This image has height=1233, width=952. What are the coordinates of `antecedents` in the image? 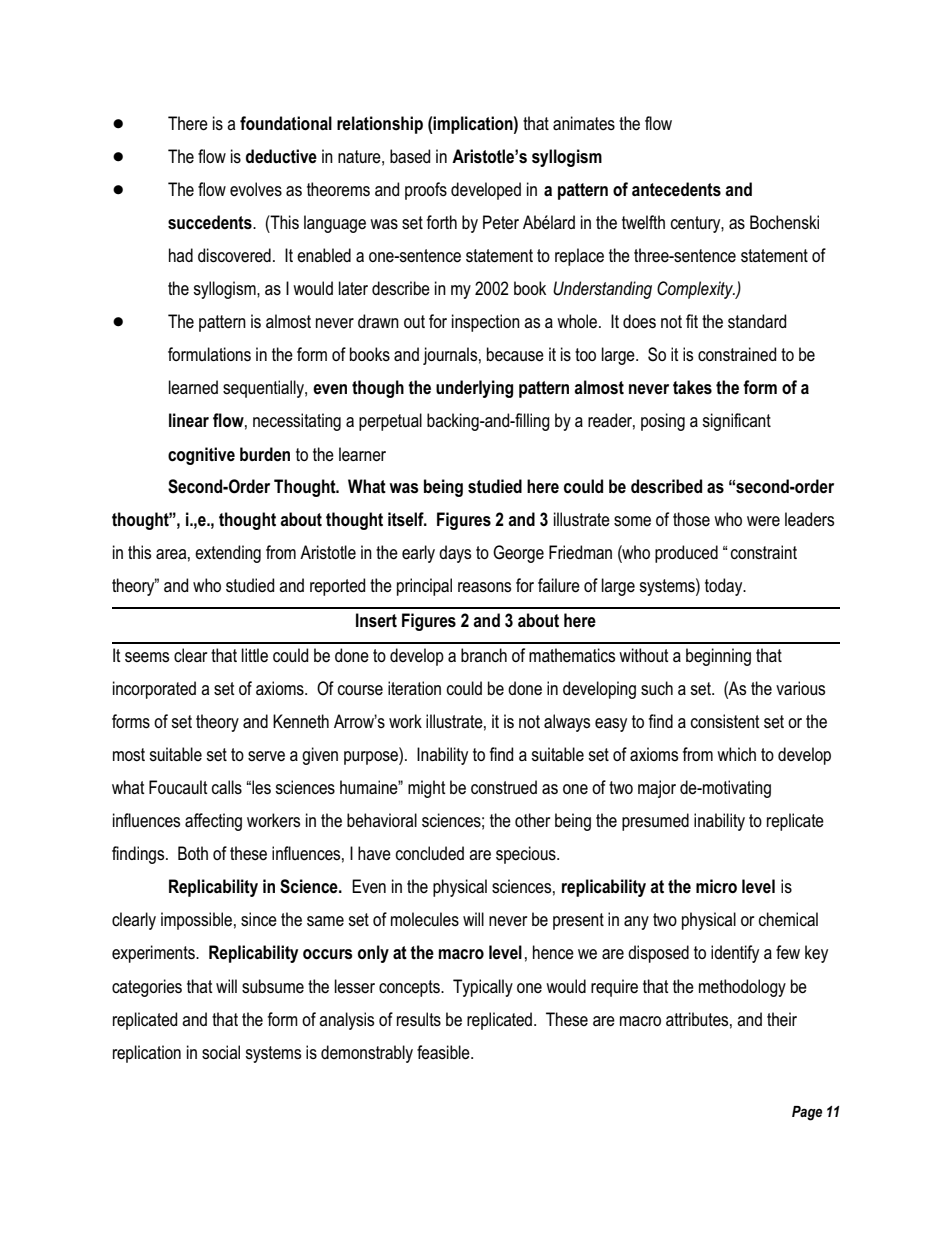 It's located at (676, 189).
